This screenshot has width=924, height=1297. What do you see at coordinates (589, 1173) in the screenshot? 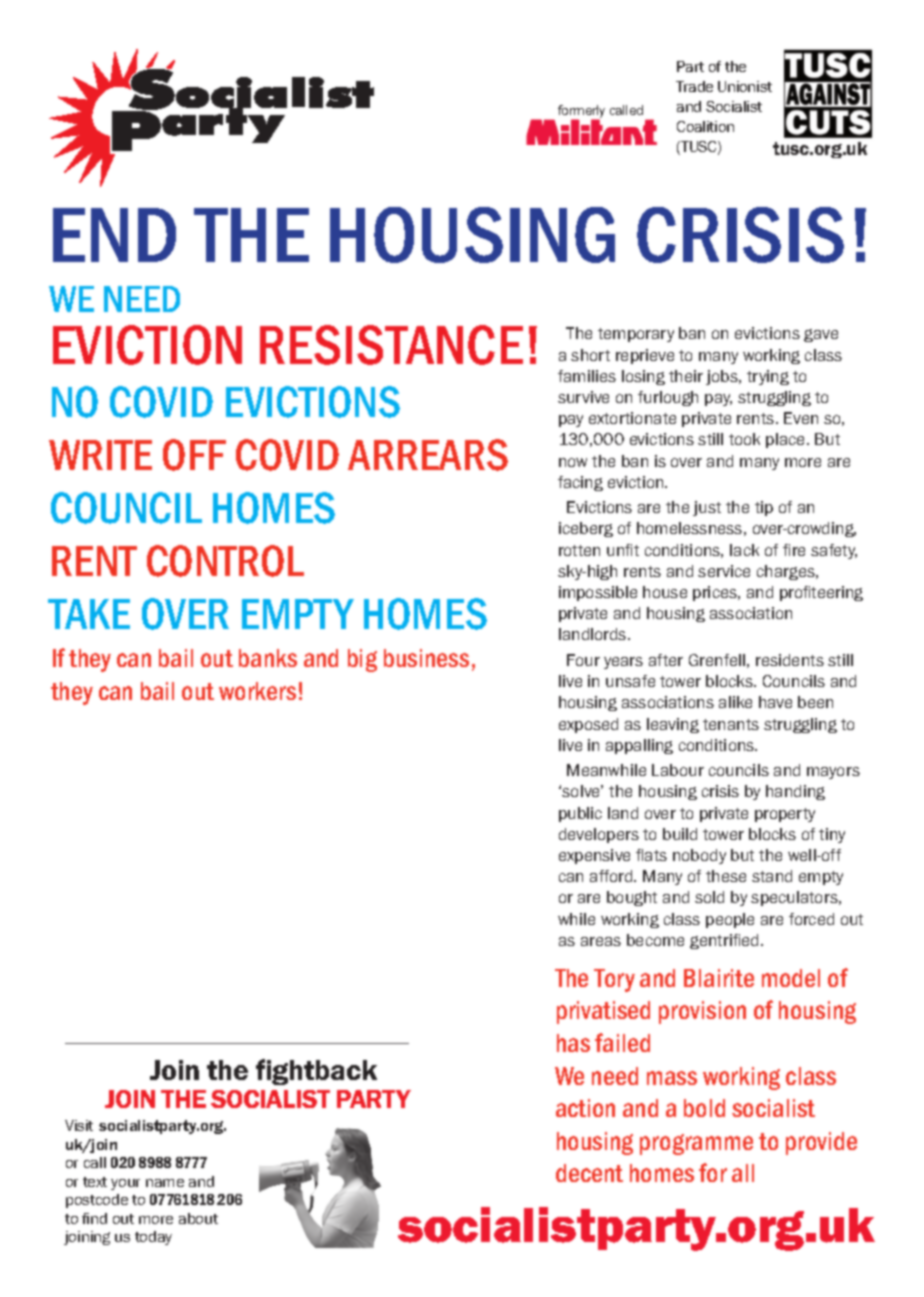
I see `decent` at bounding box center [589, 1173].
